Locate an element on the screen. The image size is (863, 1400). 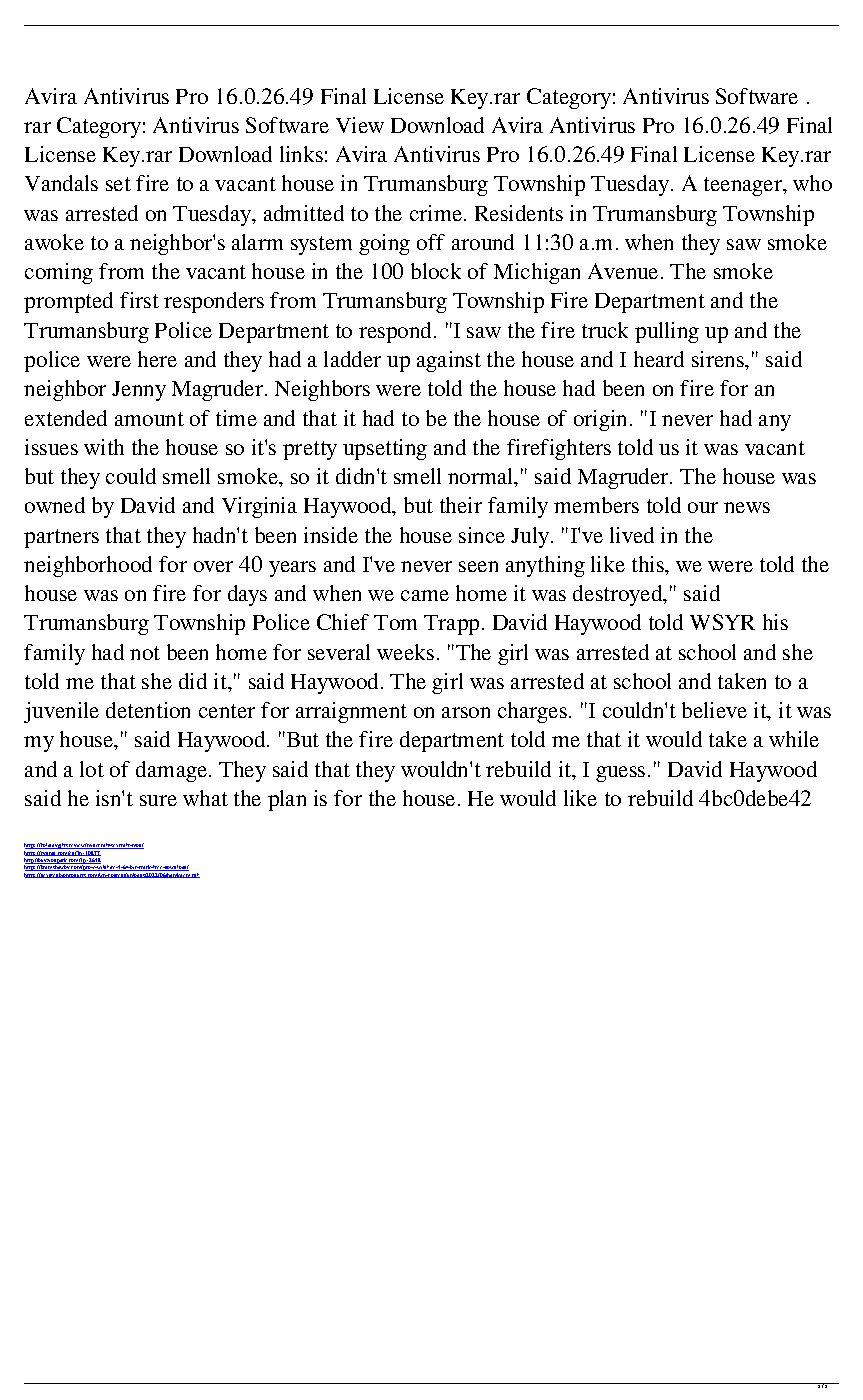
damage is located at coordinates (171, 771).
